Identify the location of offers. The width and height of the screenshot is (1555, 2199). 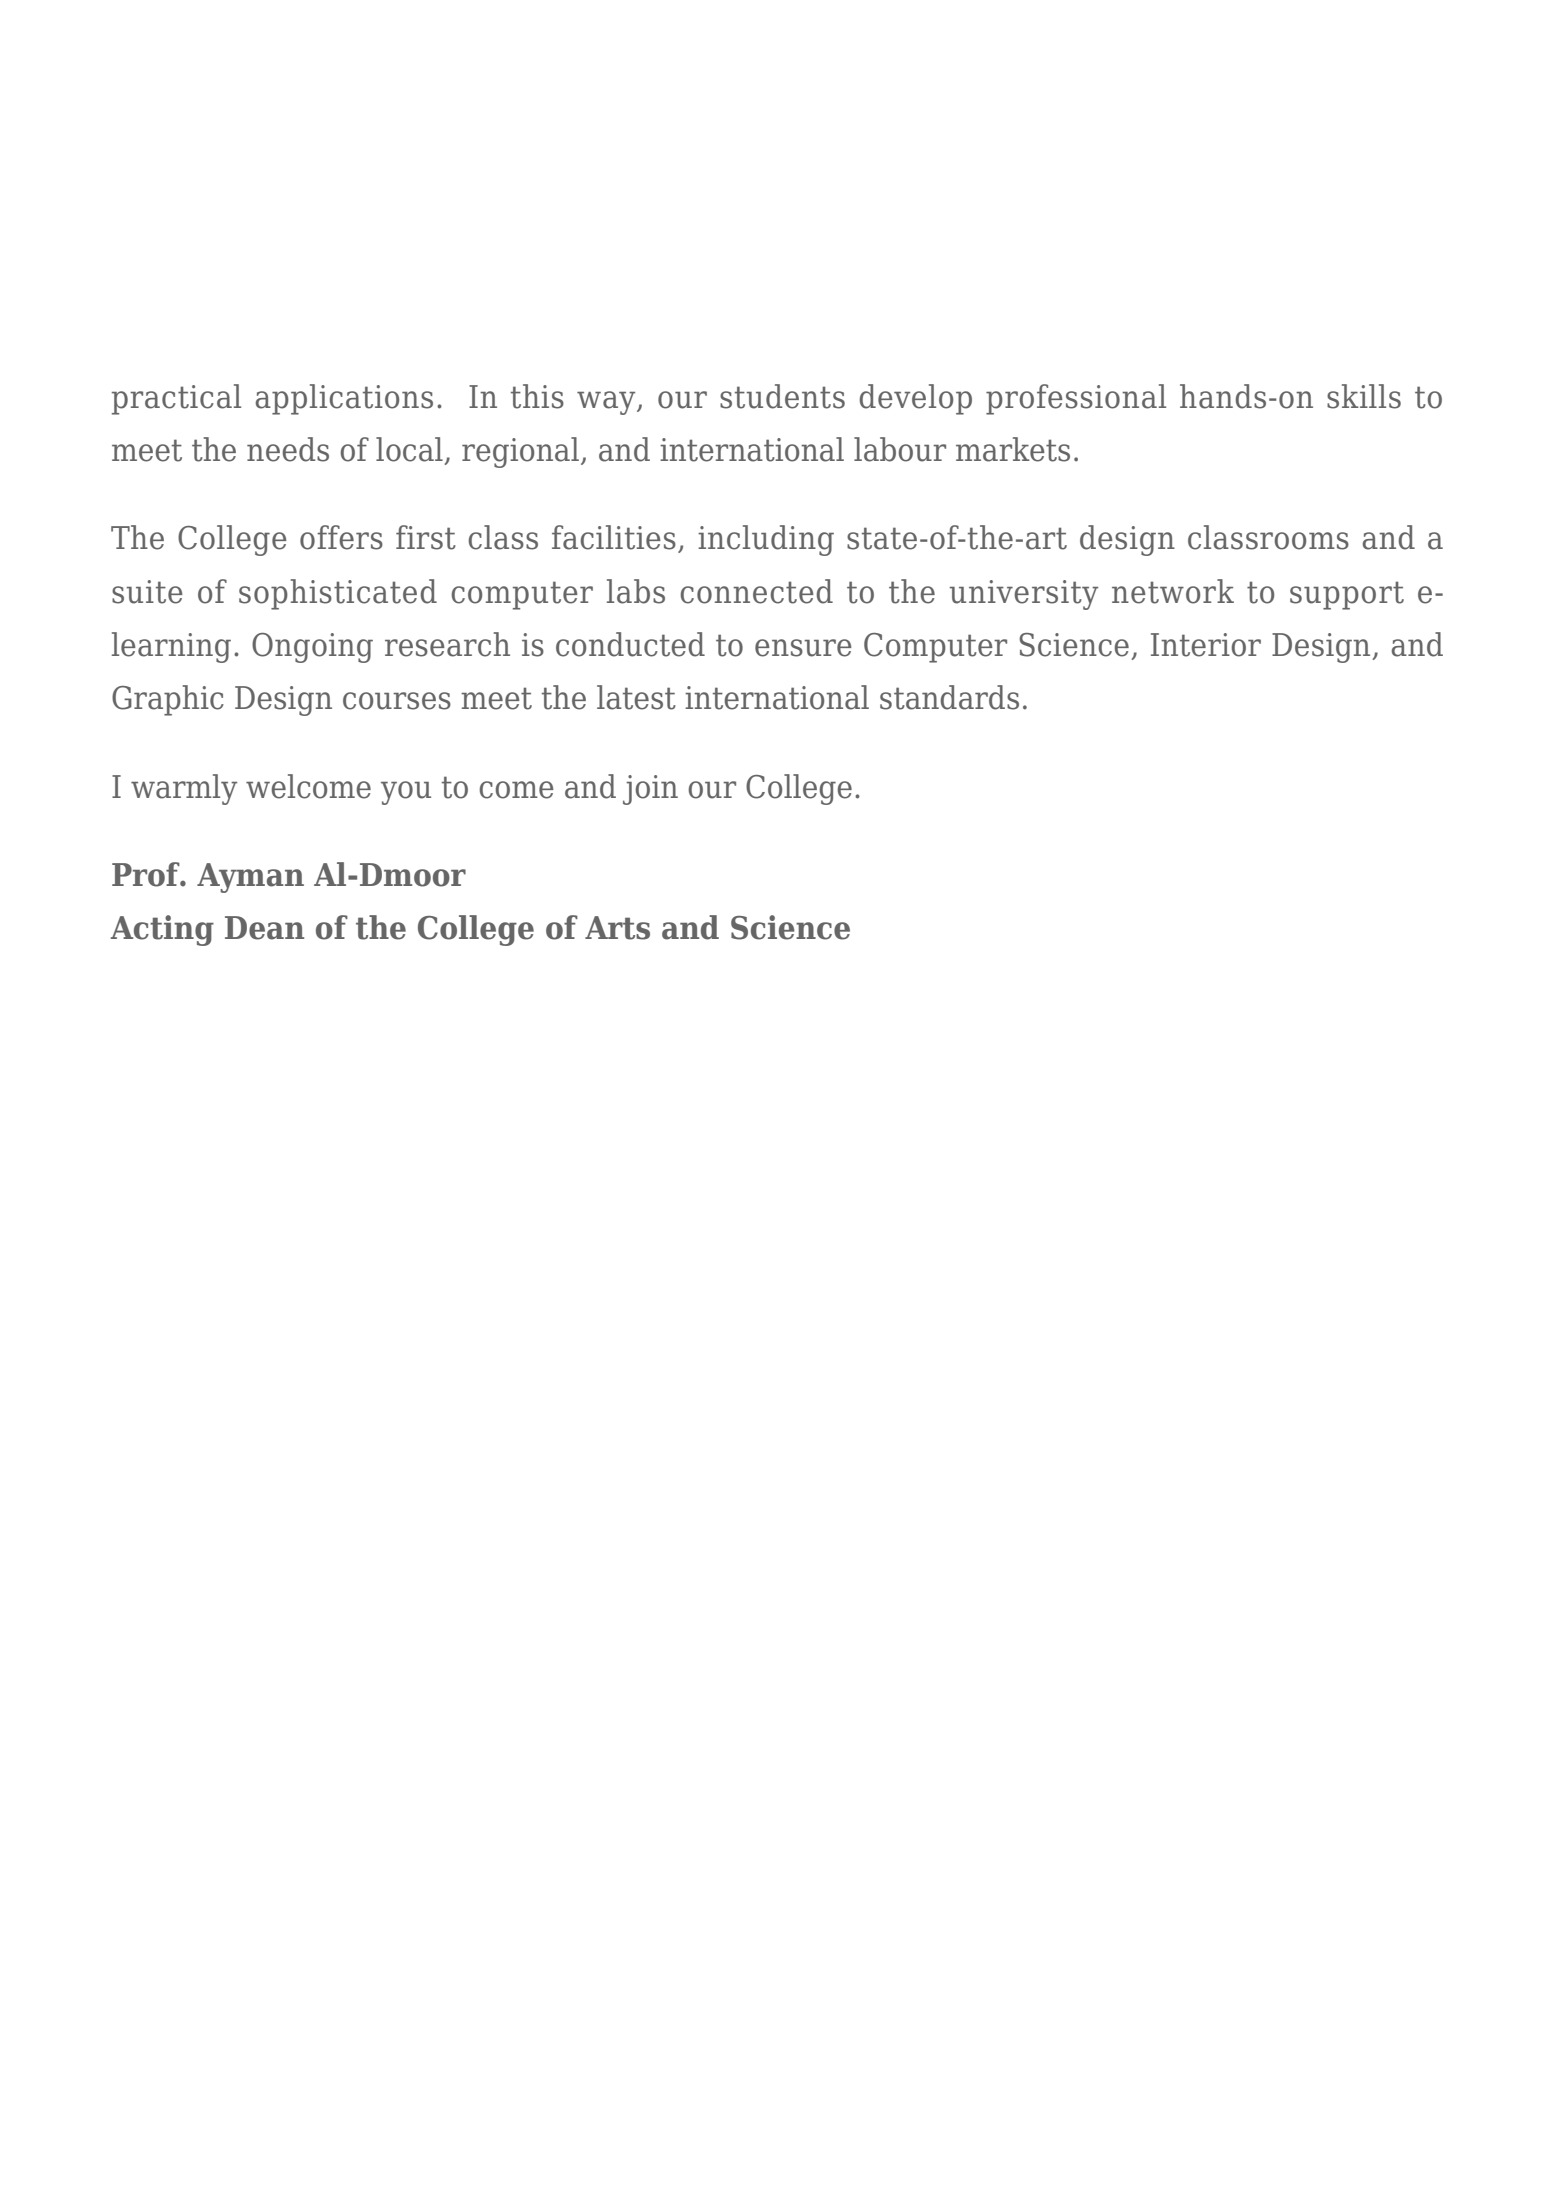
(341, 537).
